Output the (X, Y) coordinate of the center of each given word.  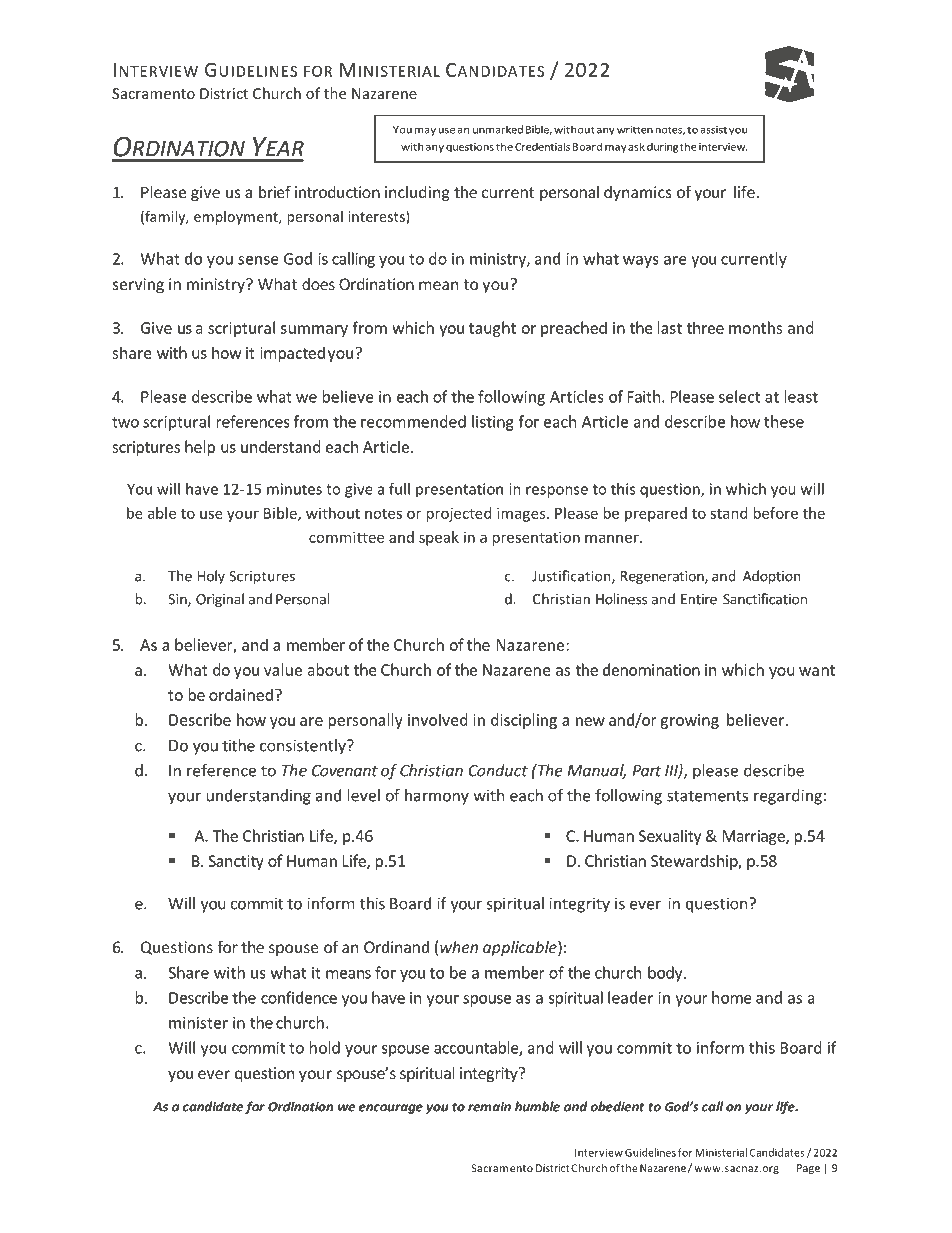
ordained (241, 694)
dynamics (638, 193)
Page (808, 1169)
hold (325, 1047)
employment (237, 218)
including (417, 194)
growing (689, 721)
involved (438, 719)
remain (489, 1107)
